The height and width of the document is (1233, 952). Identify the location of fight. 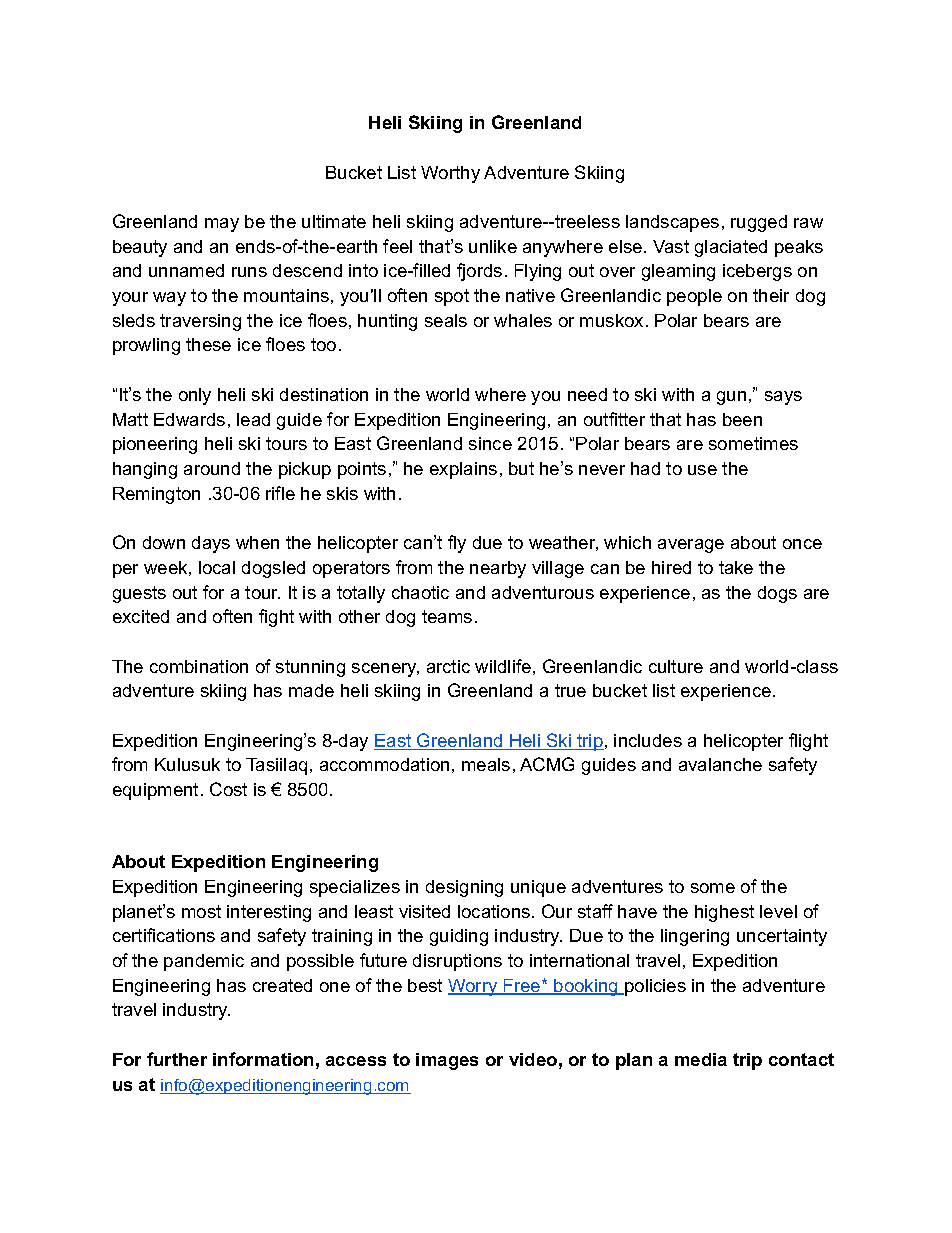
(276, 618).
